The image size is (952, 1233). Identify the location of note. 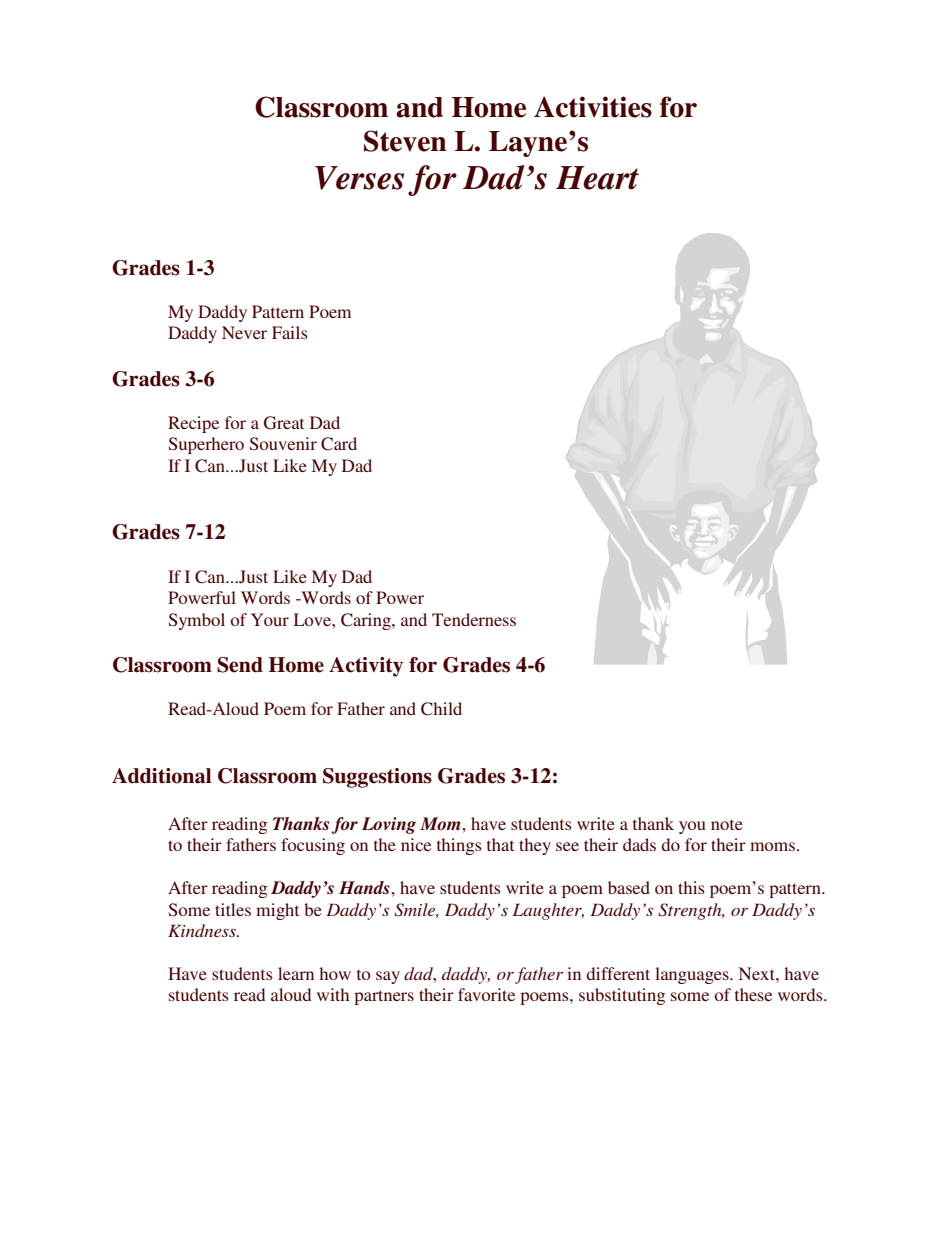
(727, 825).
